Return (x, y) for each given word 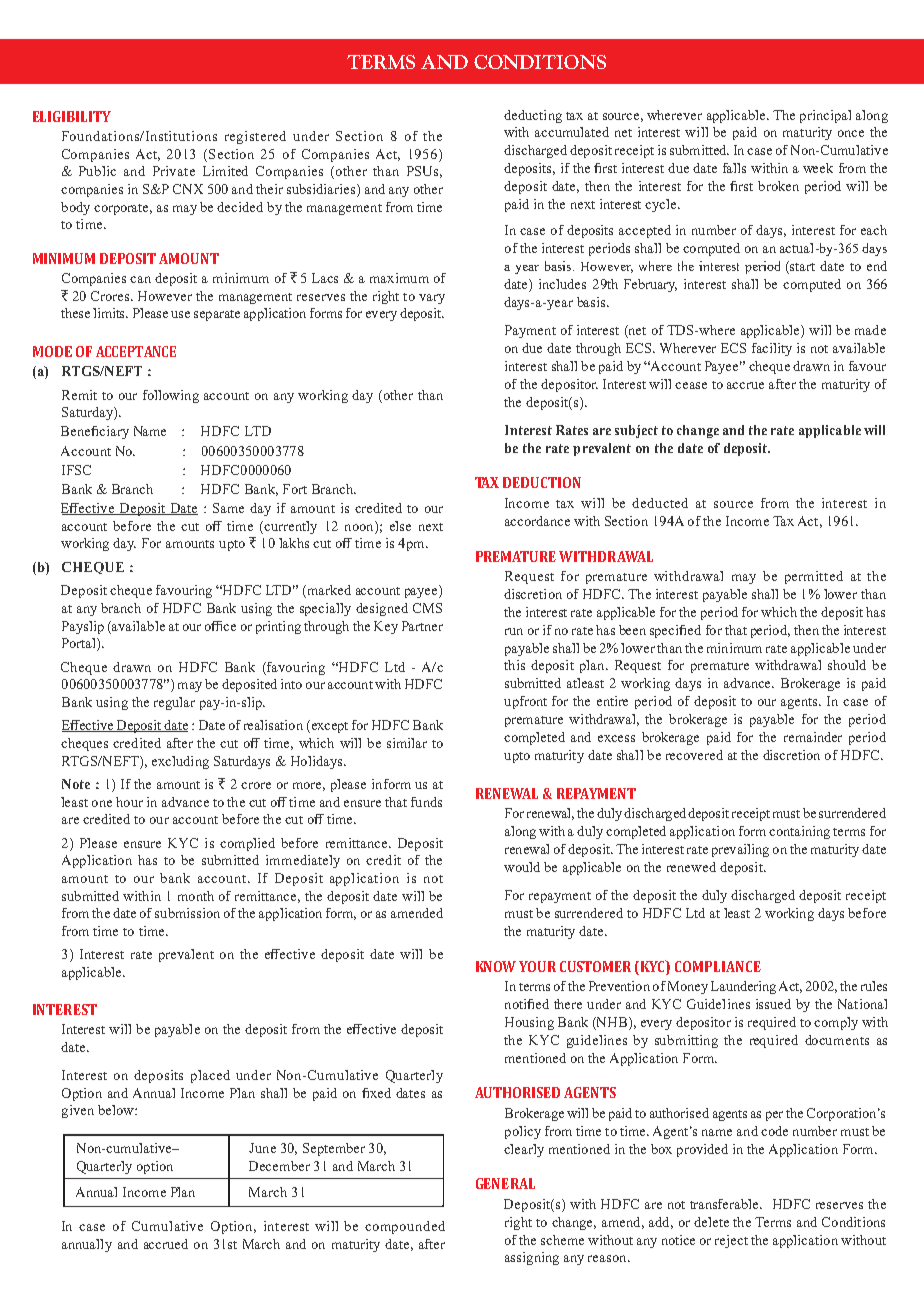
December (279, 1166)
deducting (533, 116)
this (514, 665)
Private (174, 171)
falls (734, 168)
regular (174, 703)
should (847, 665)
